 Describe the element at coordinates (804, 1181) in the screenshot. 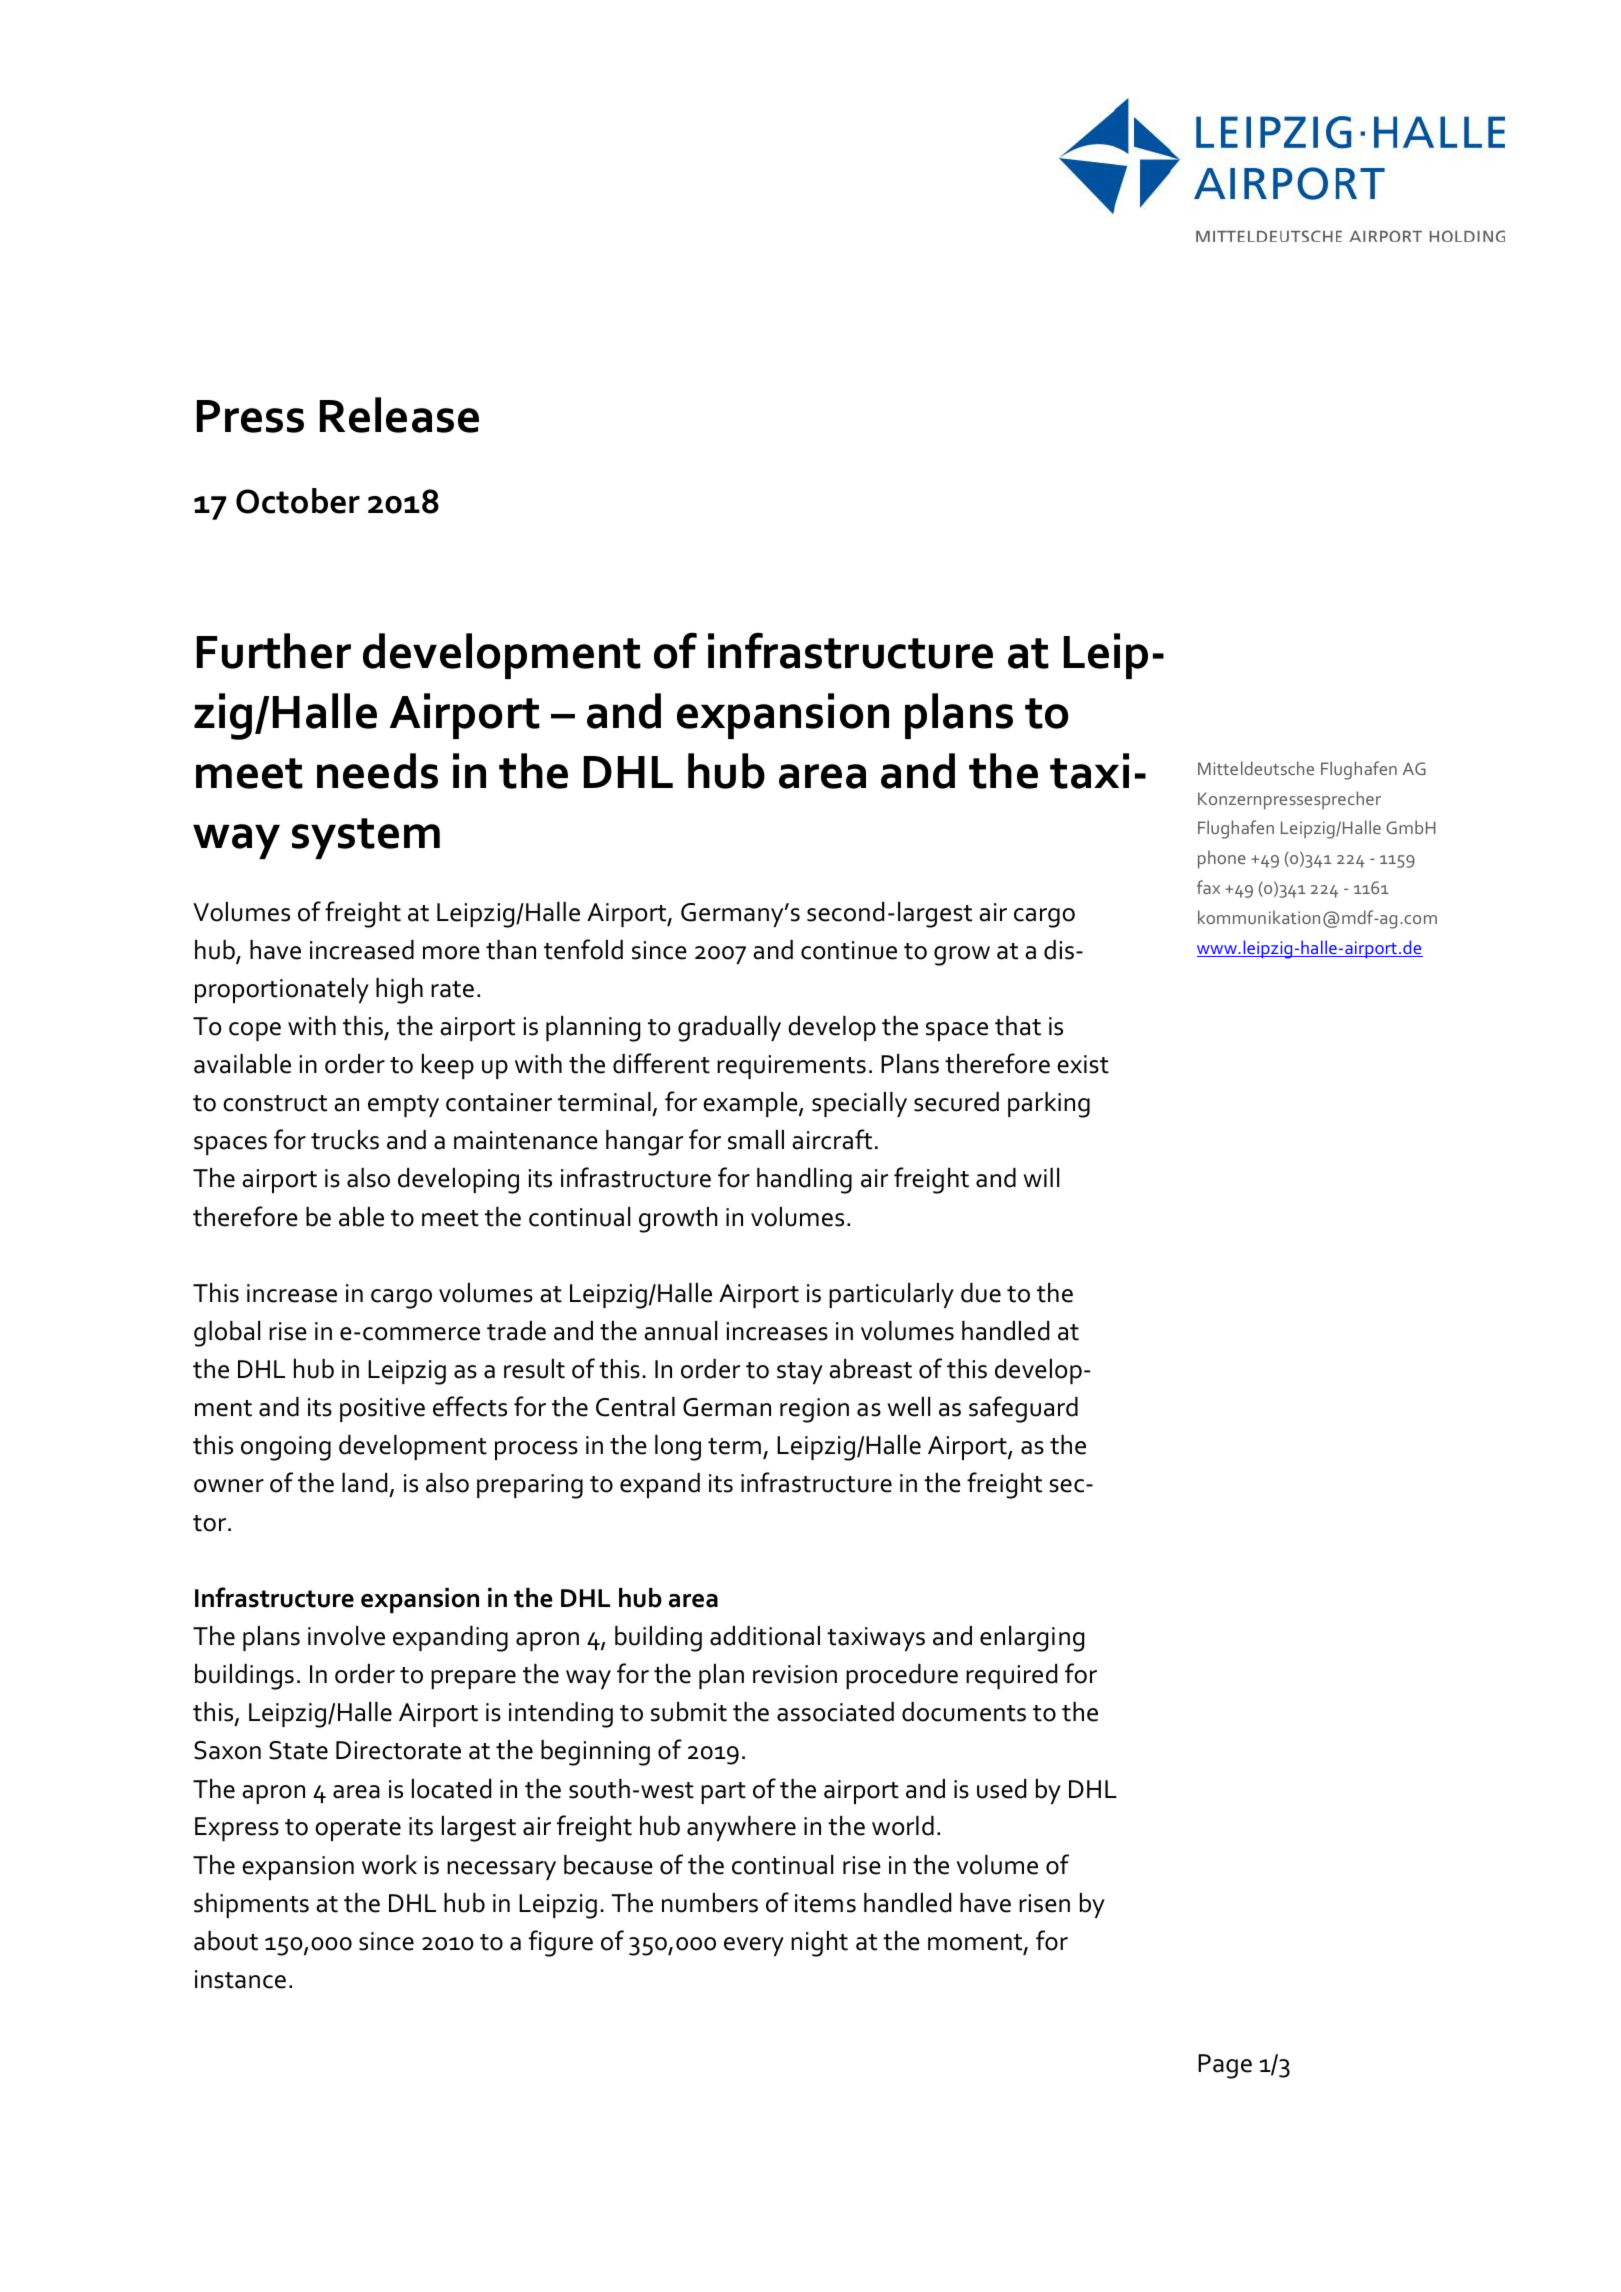

I see `handling` at that location.
